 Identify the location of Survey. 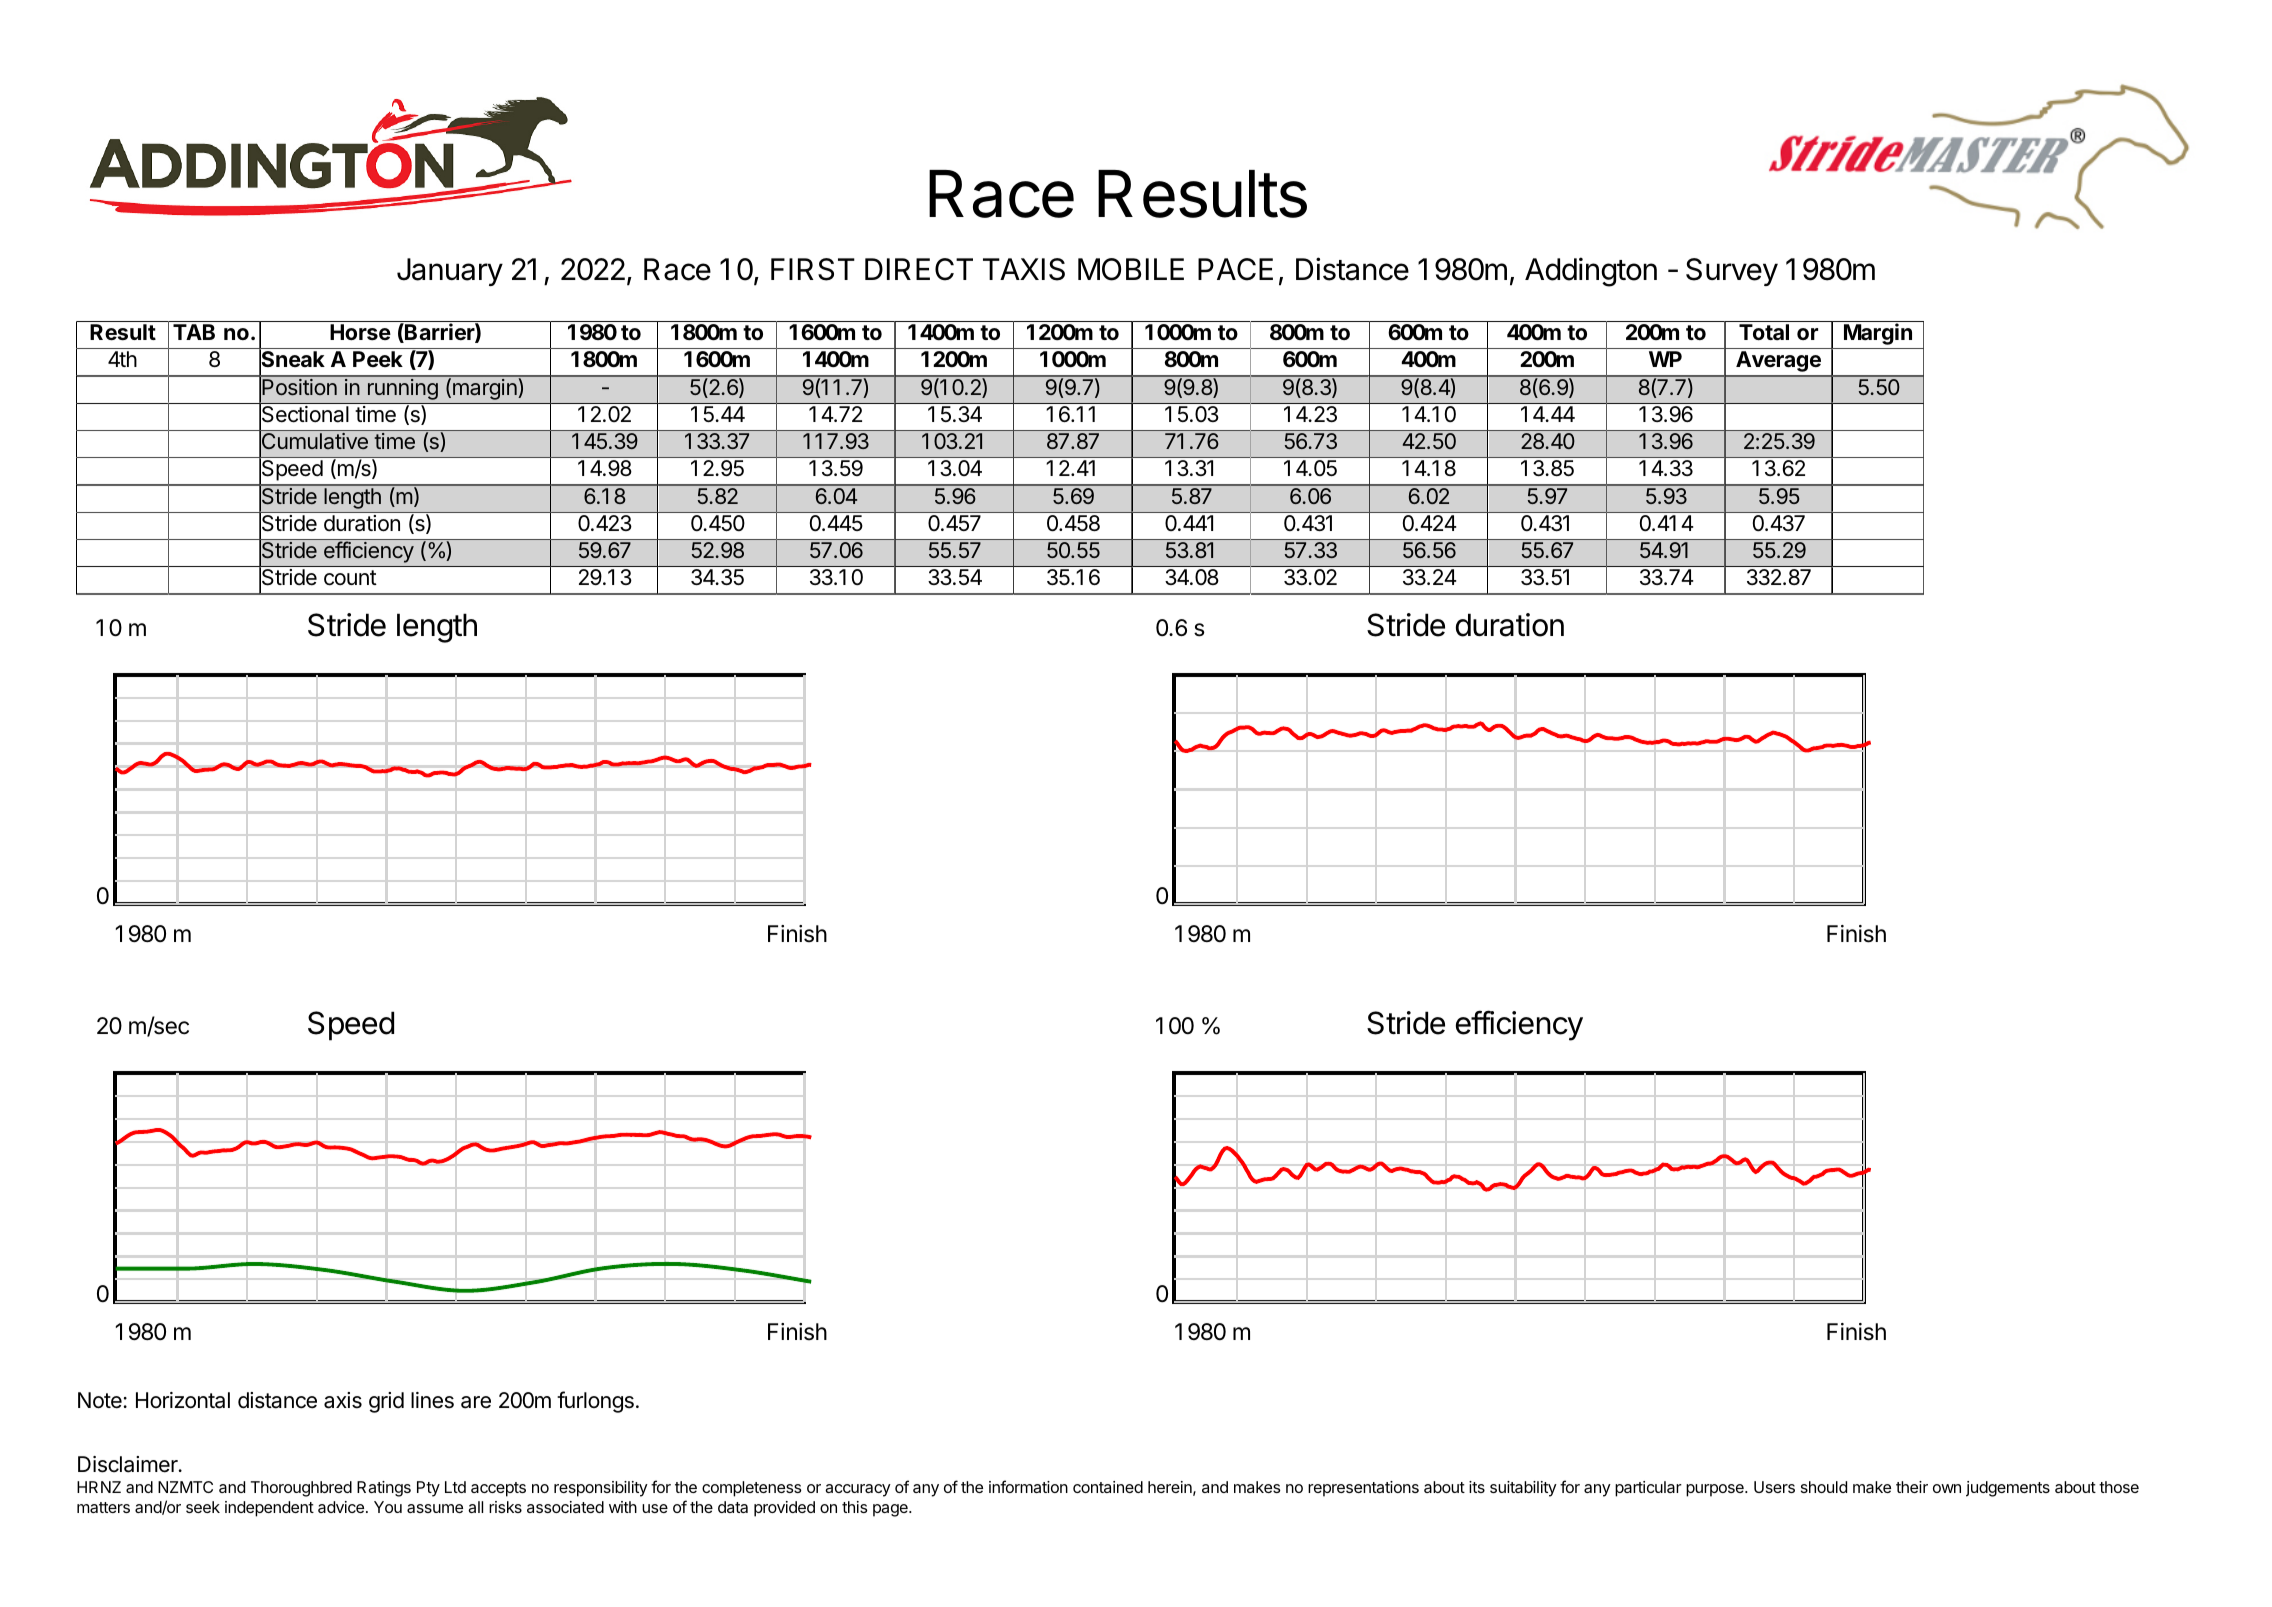
(1732, 272).
